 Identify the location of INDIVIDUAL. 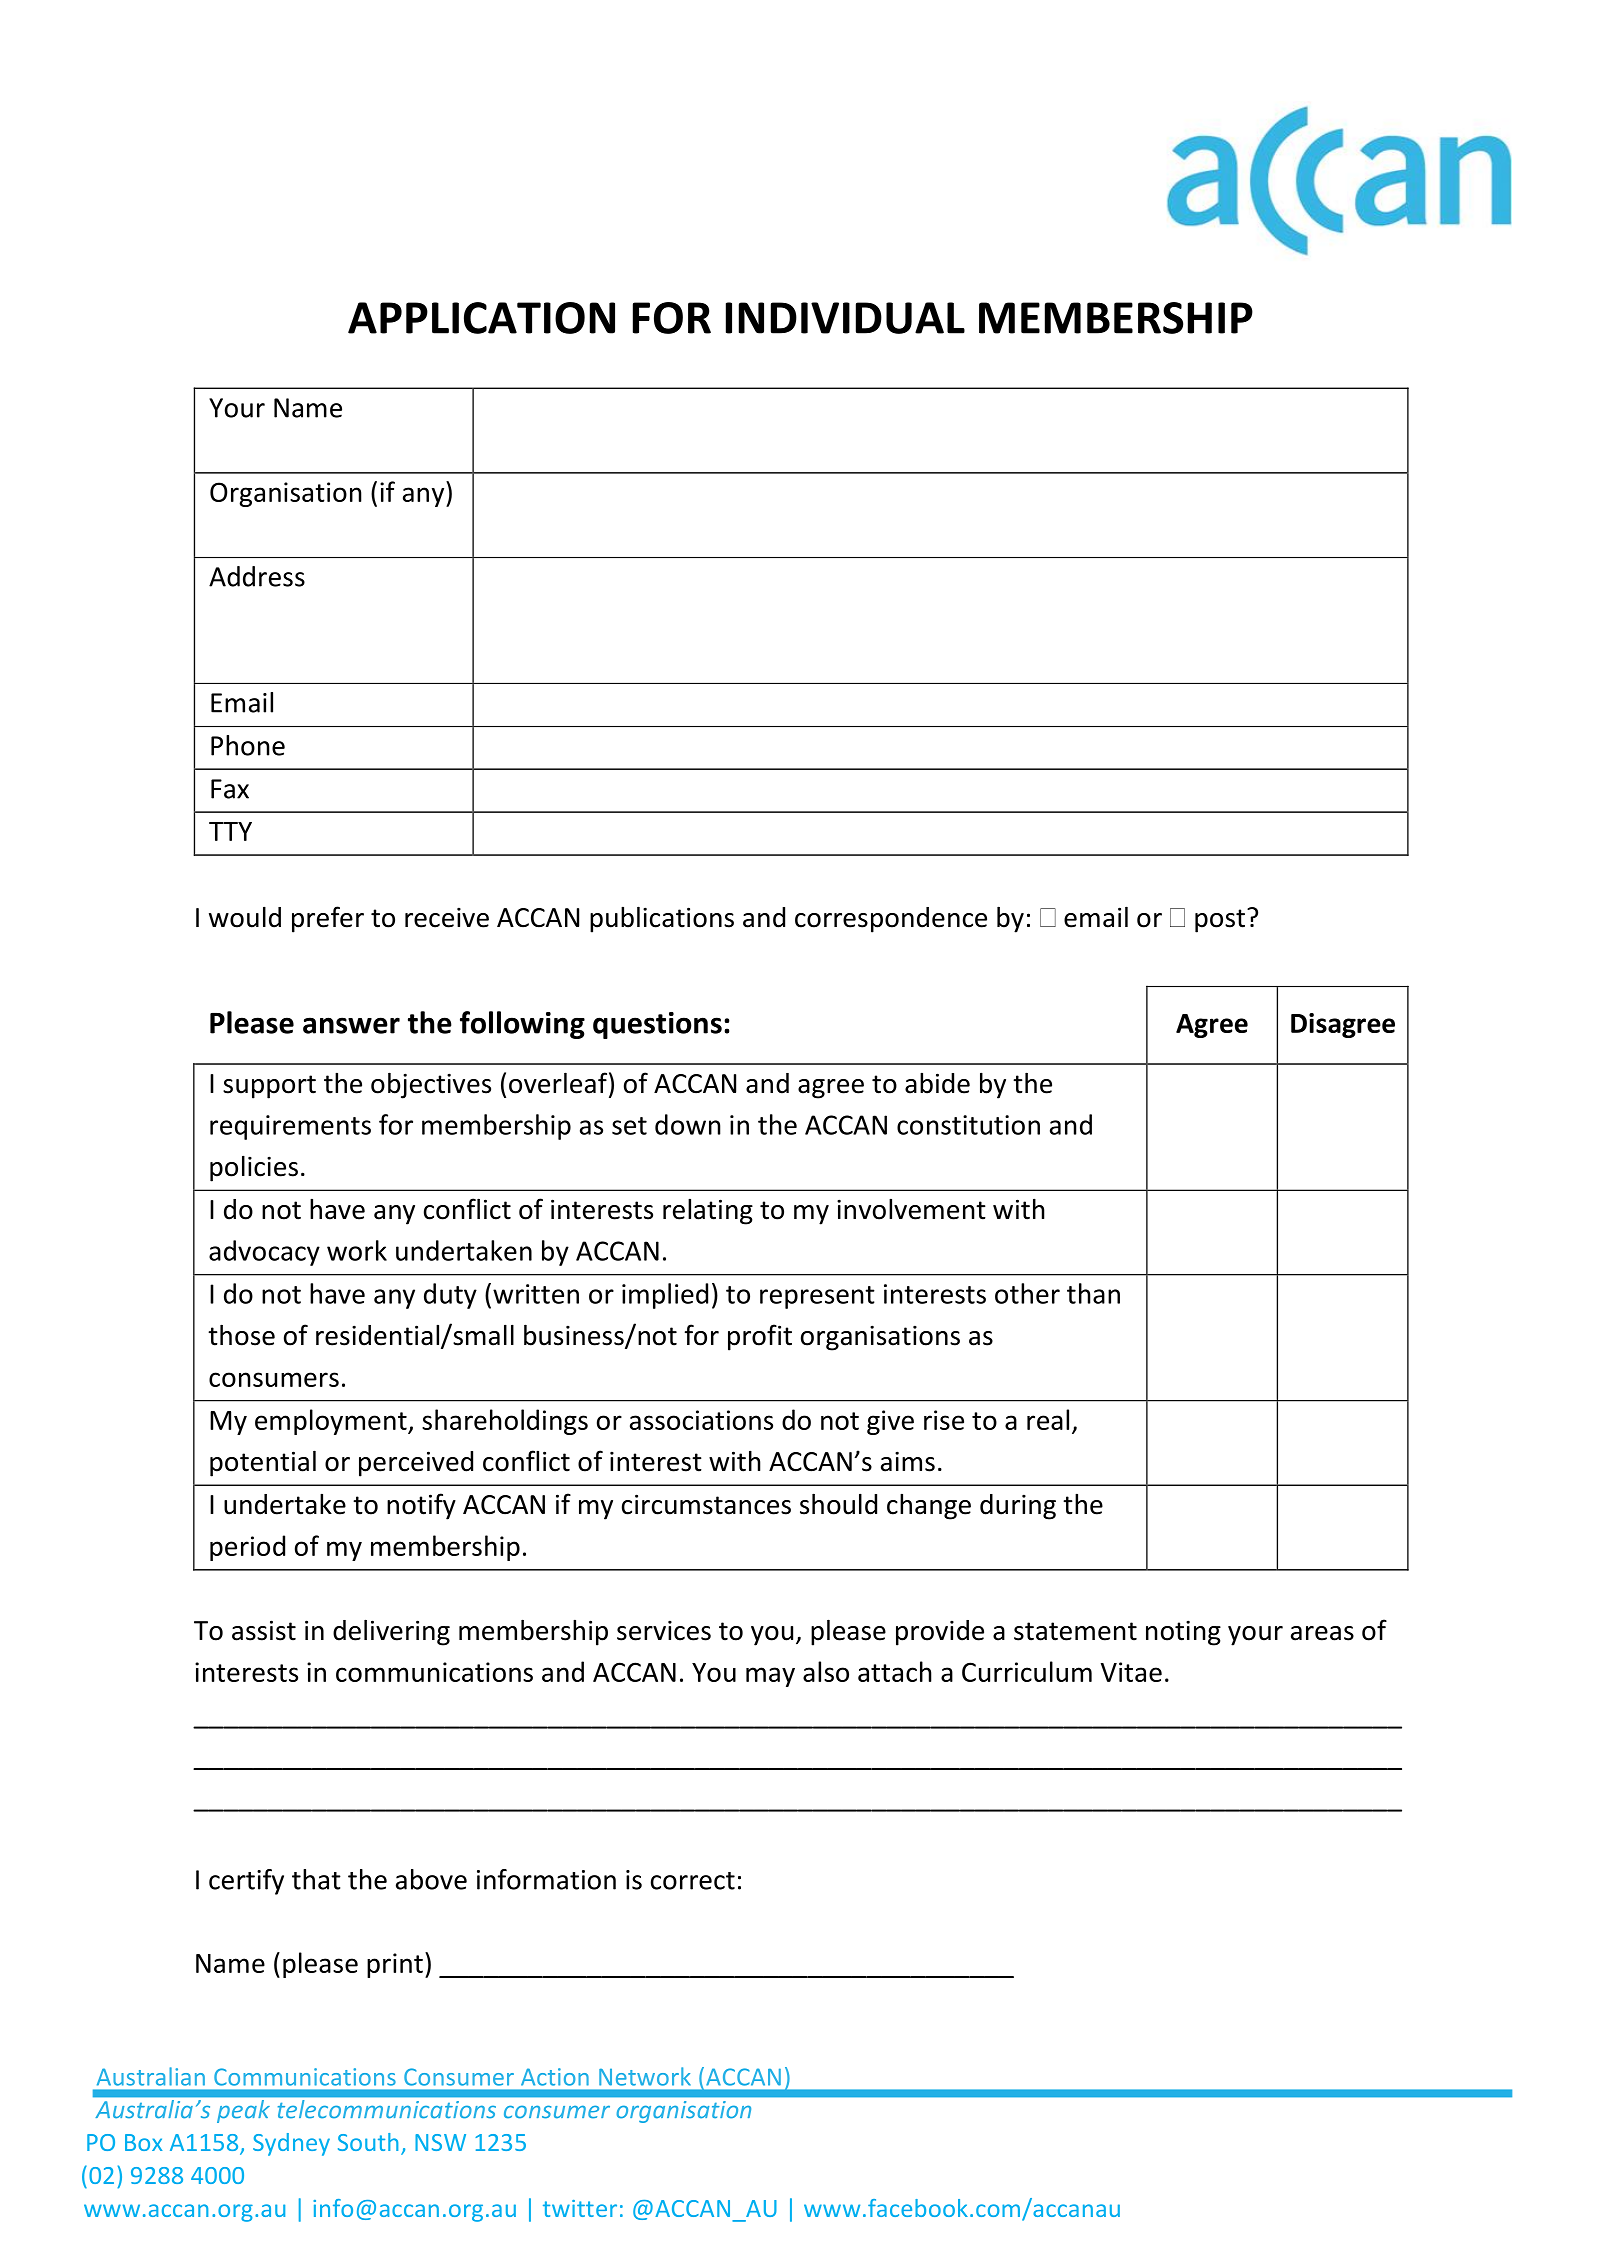
(845, 318).
